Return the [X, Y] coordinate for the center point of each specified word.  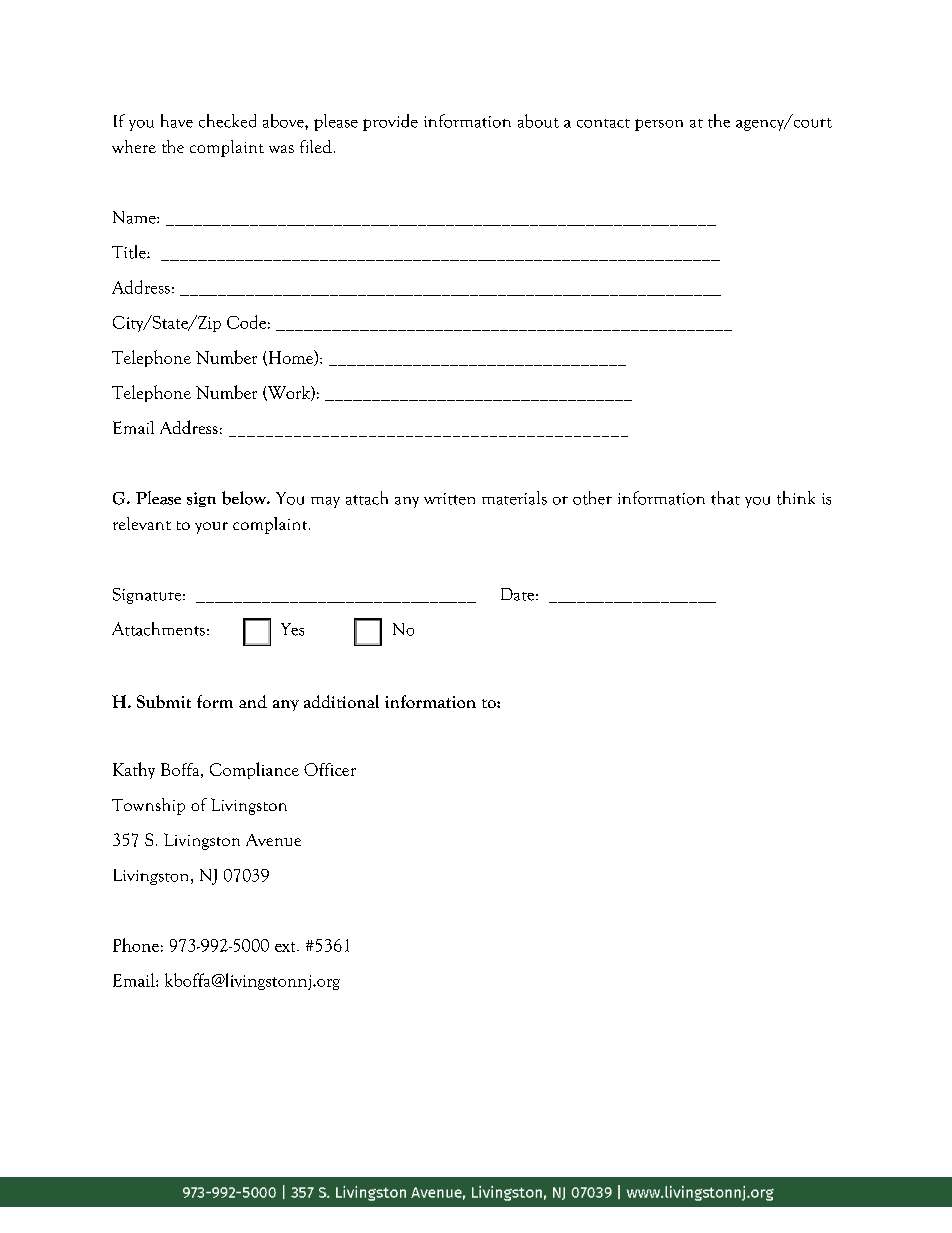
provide [390, 122]
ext [286, 947]
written [449, 499]
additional [341, 701]
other [592, 498]
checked [227, 121]
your [211, 528]
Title [130, 252]
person [659, 125]
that [725, 498]
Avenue [273, 840]
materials [514, 498]
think [796, 498]
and [253, 701]
